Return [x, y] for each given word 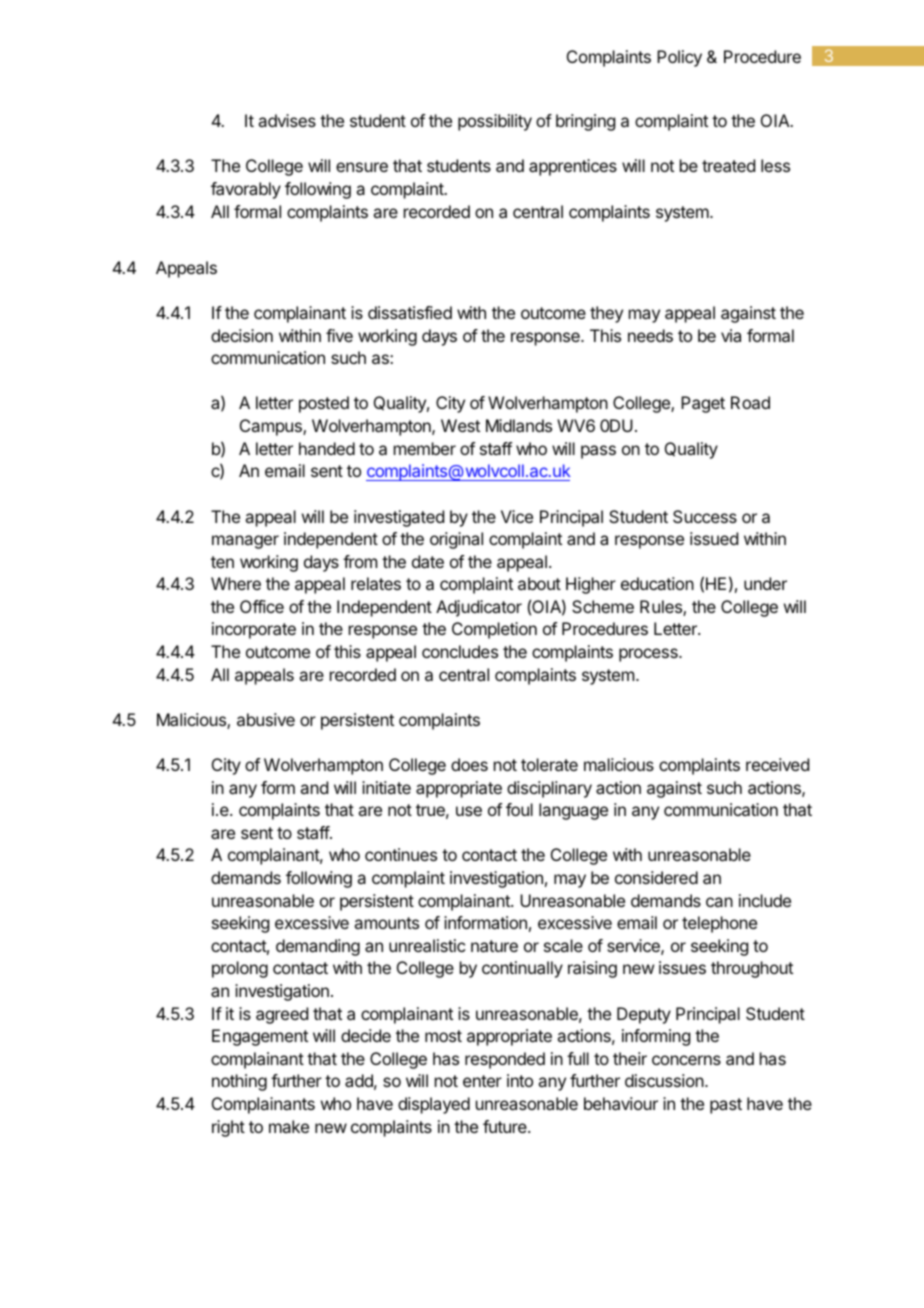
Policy [679, 58]
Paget [703, 404]
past [726, 1106]
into [520, 1080]
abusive [266, 719]
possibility [495, 122]
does [469, 764]
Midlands [519, 425]
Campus [272, 427]
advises [287, 120]
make [289, 1126]
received [777, 764]
